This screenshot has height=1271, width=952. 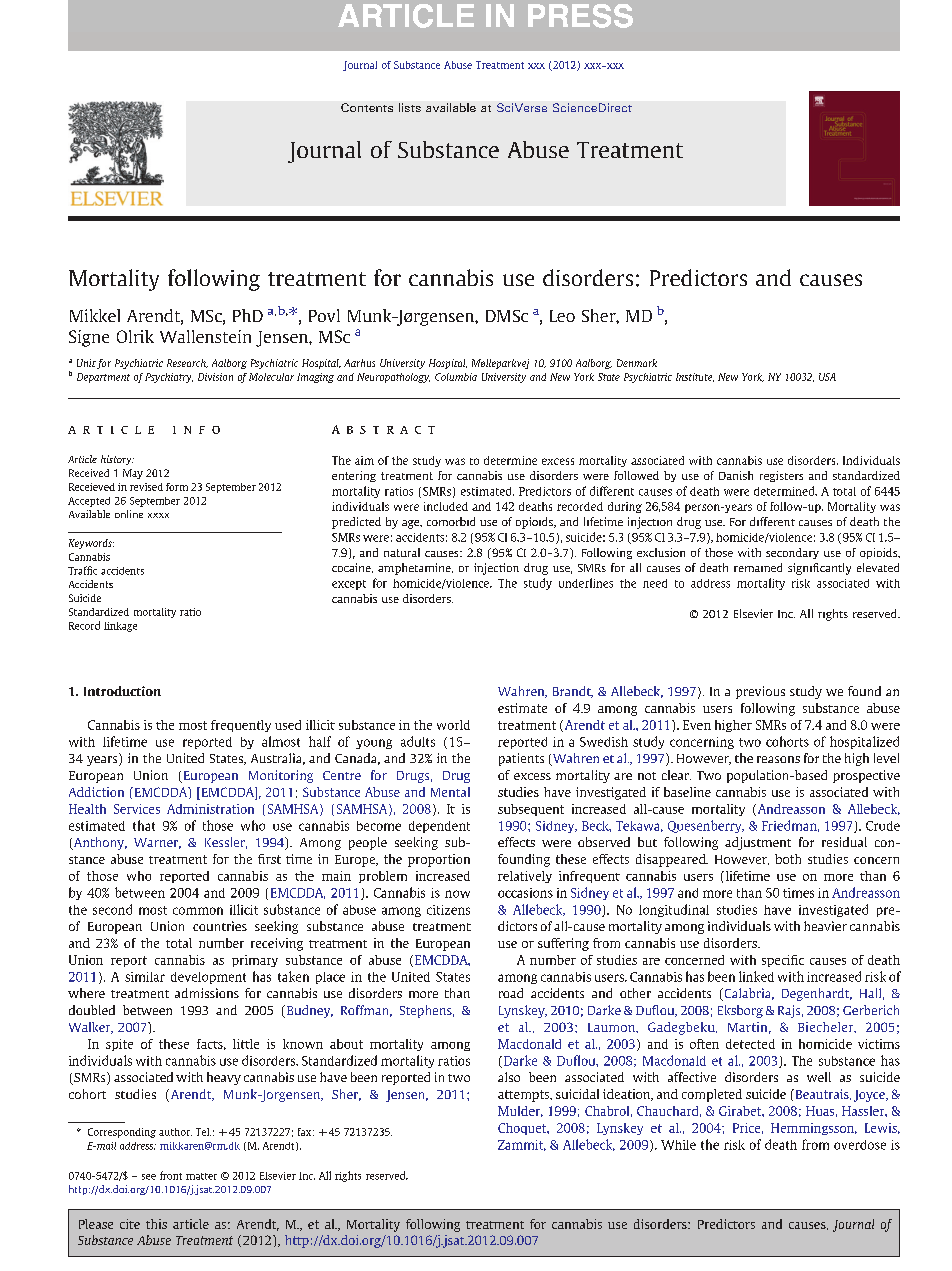 What do you see at coordinates (171, 1175) in the screenshot?
I see `front` at bounding box center [171, 1175].
